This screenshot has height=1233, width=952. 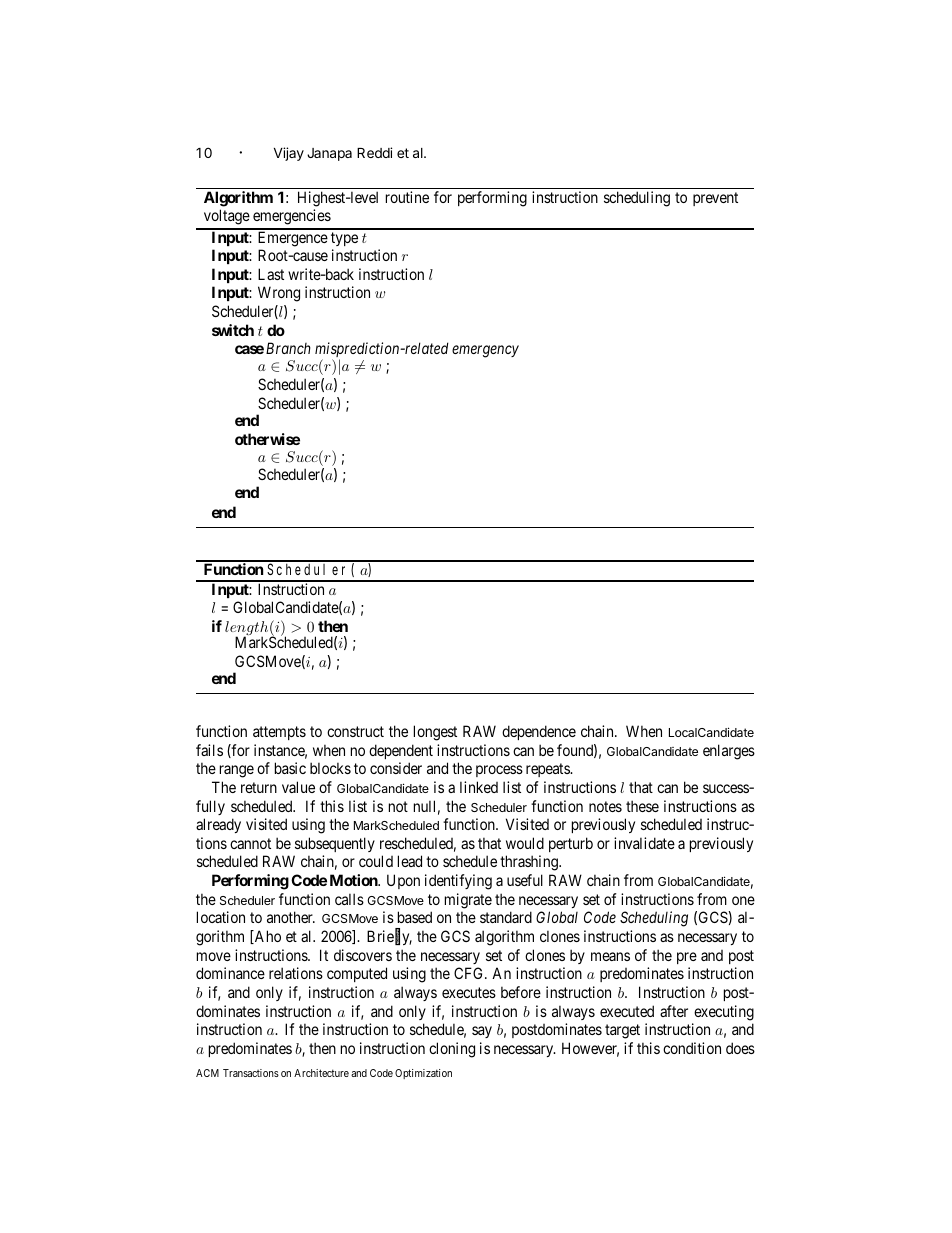 I want to click on attempts, so click(x=279, y=733).
